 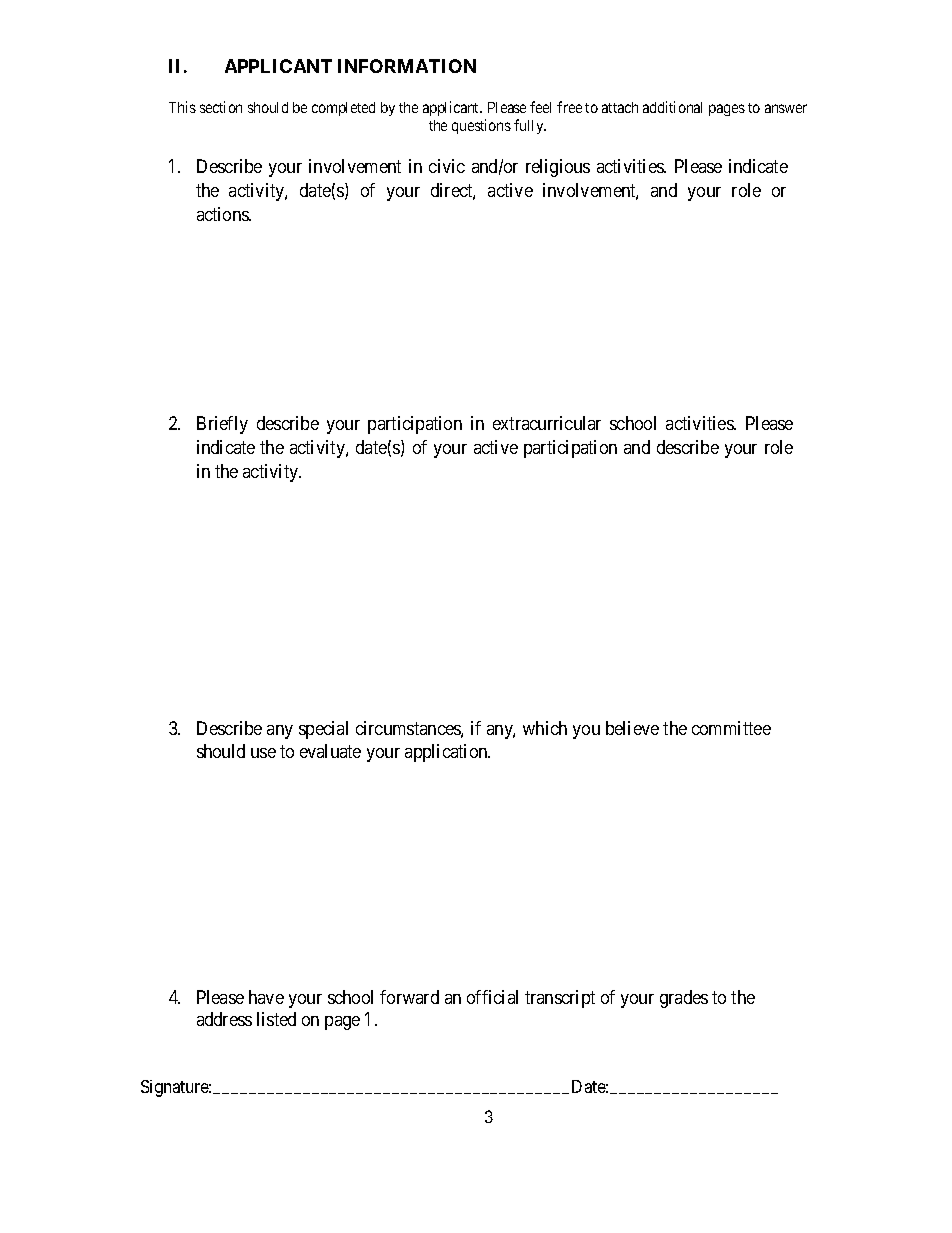 What do you see at coordinates (731, 728) in the screenshot?
I see `committee` at bounding box center [731, 728].
